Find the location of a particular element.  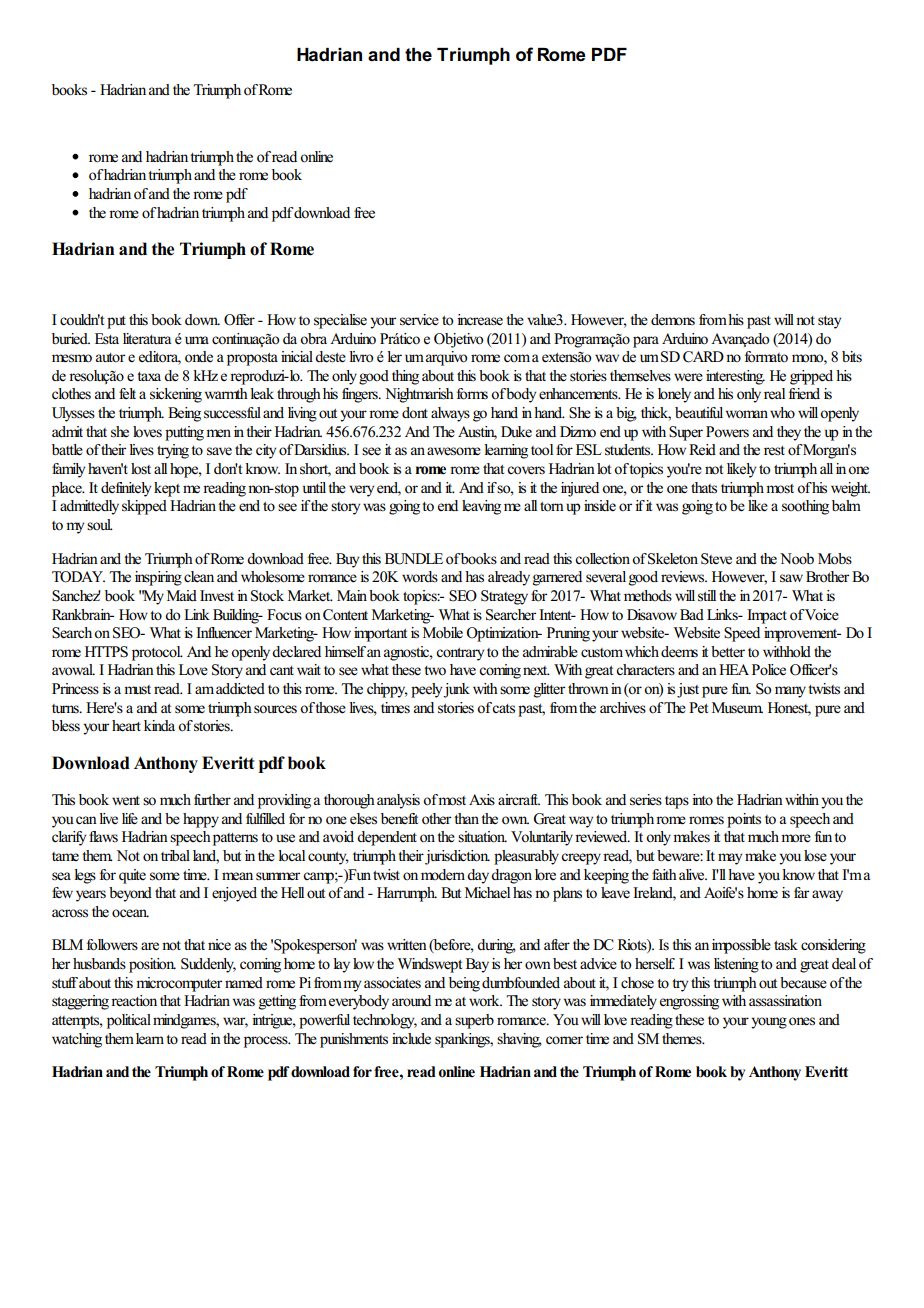

buried is located at coordinates (71, 339).
